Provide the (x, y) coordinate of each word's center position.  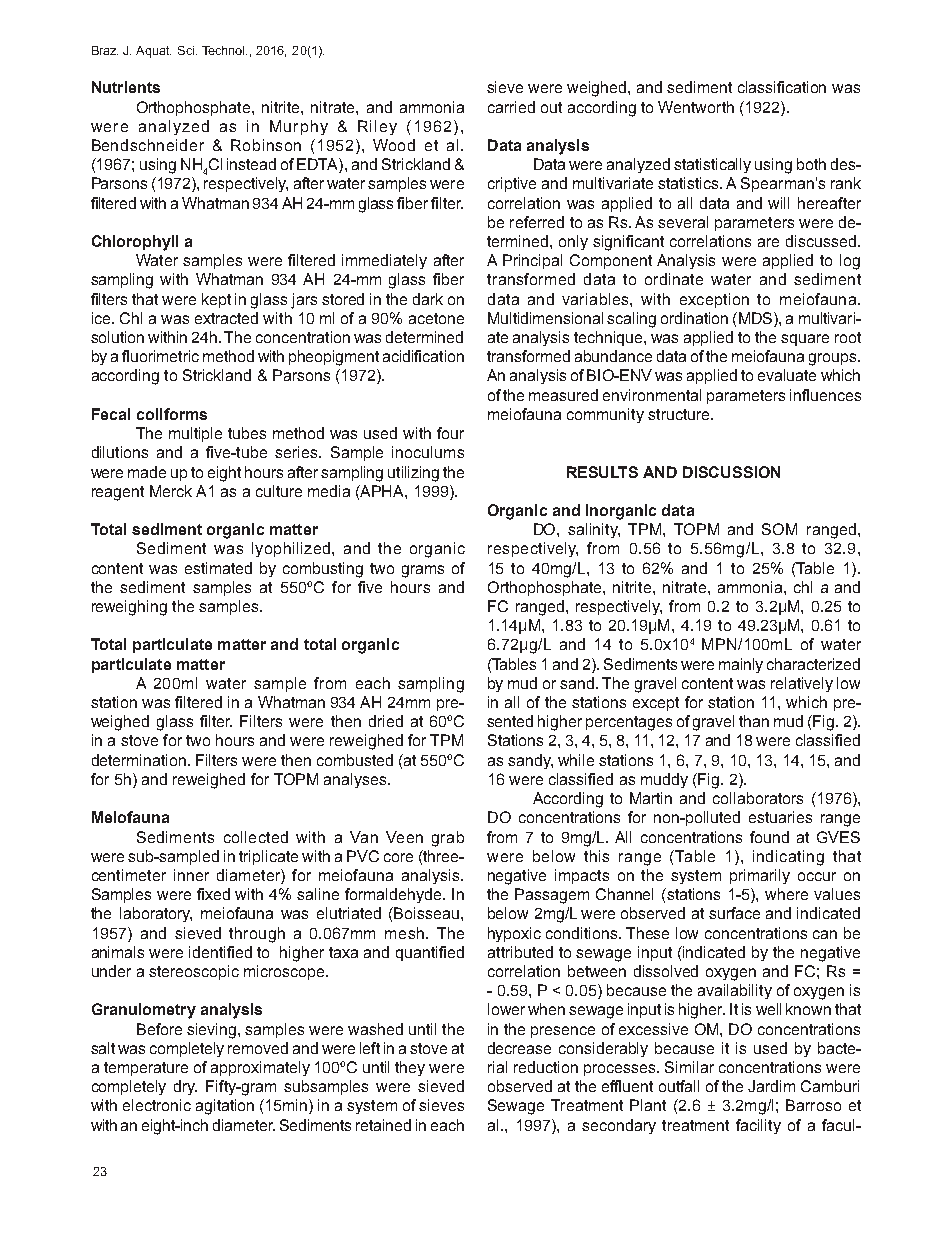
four (450, 433)
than (754, 721)
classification (782, 87)
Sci (187, 50)
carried (511, 107)
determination (140, 760)
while (576, 760)
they (410, 1068)
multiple (195, 434)
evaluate (787, 375)
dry (185, 1087)
